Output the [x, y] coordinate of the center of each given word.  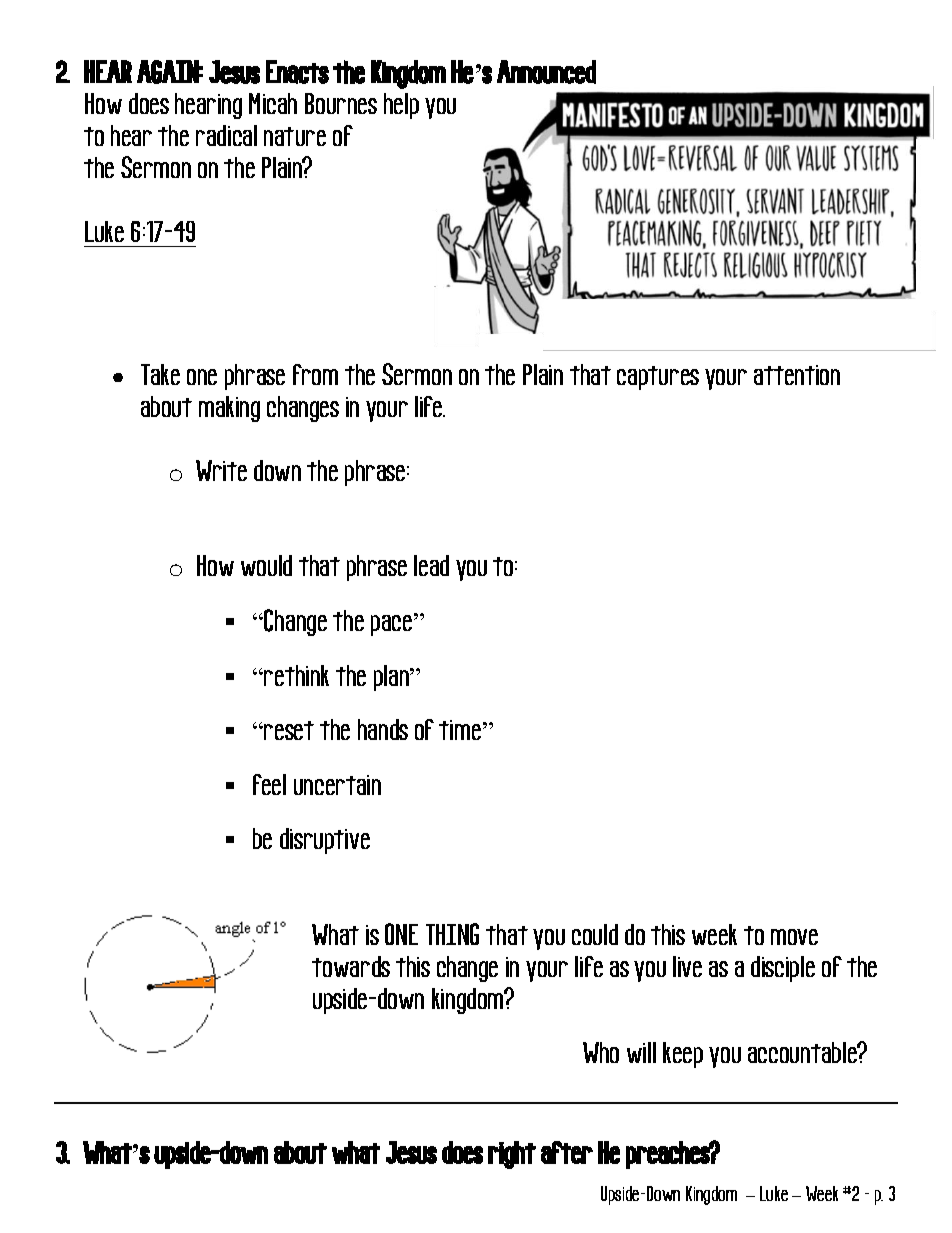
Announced [546, 72]
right [512, 1155]
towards [351, 966]
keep [683, 1055]
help [401, 106]
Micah [273, 103]
